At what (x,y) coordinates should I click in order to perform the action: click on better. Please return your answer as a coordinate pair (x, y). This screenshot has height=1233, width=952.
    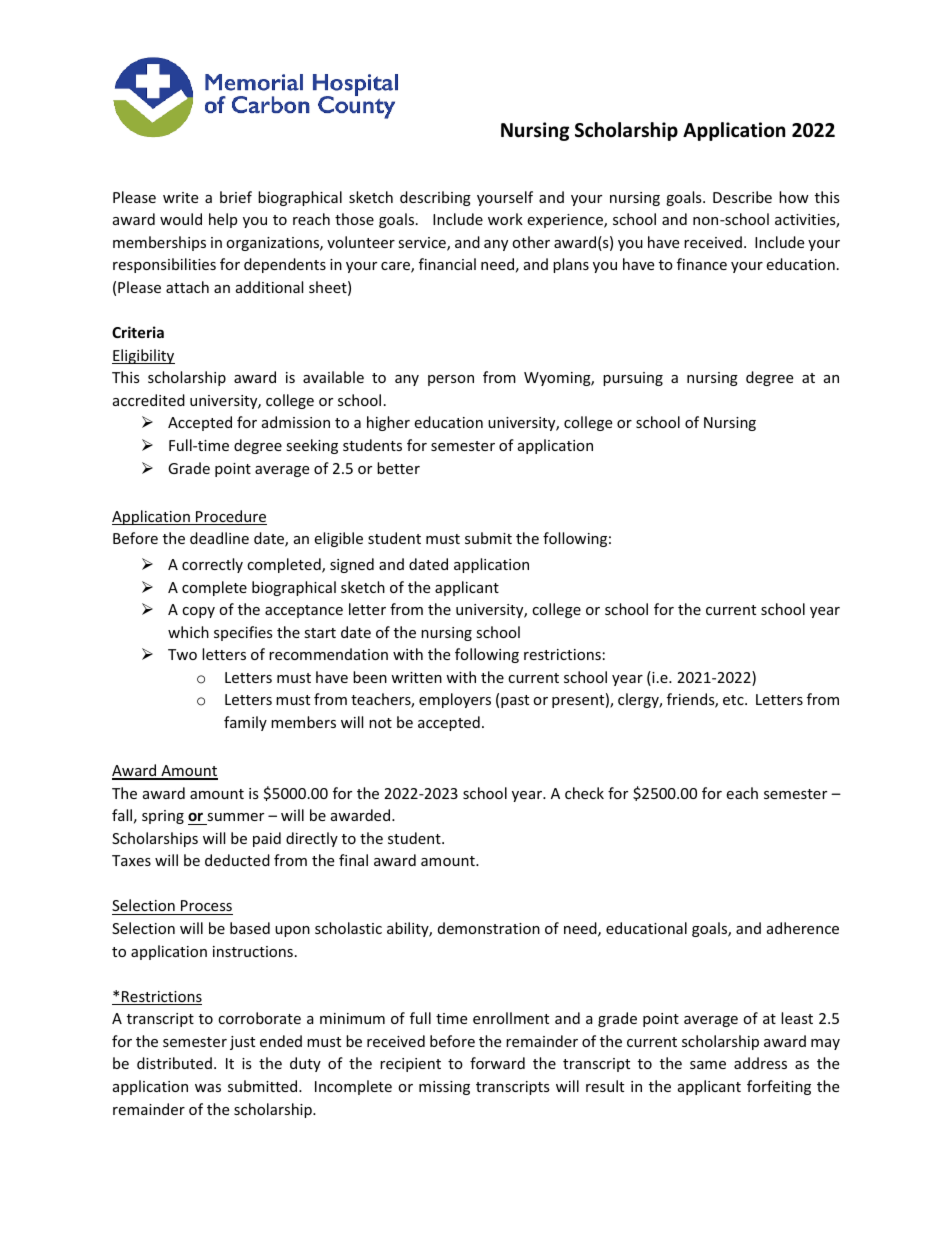
    Looking at the image, I should click on (398, 468).
